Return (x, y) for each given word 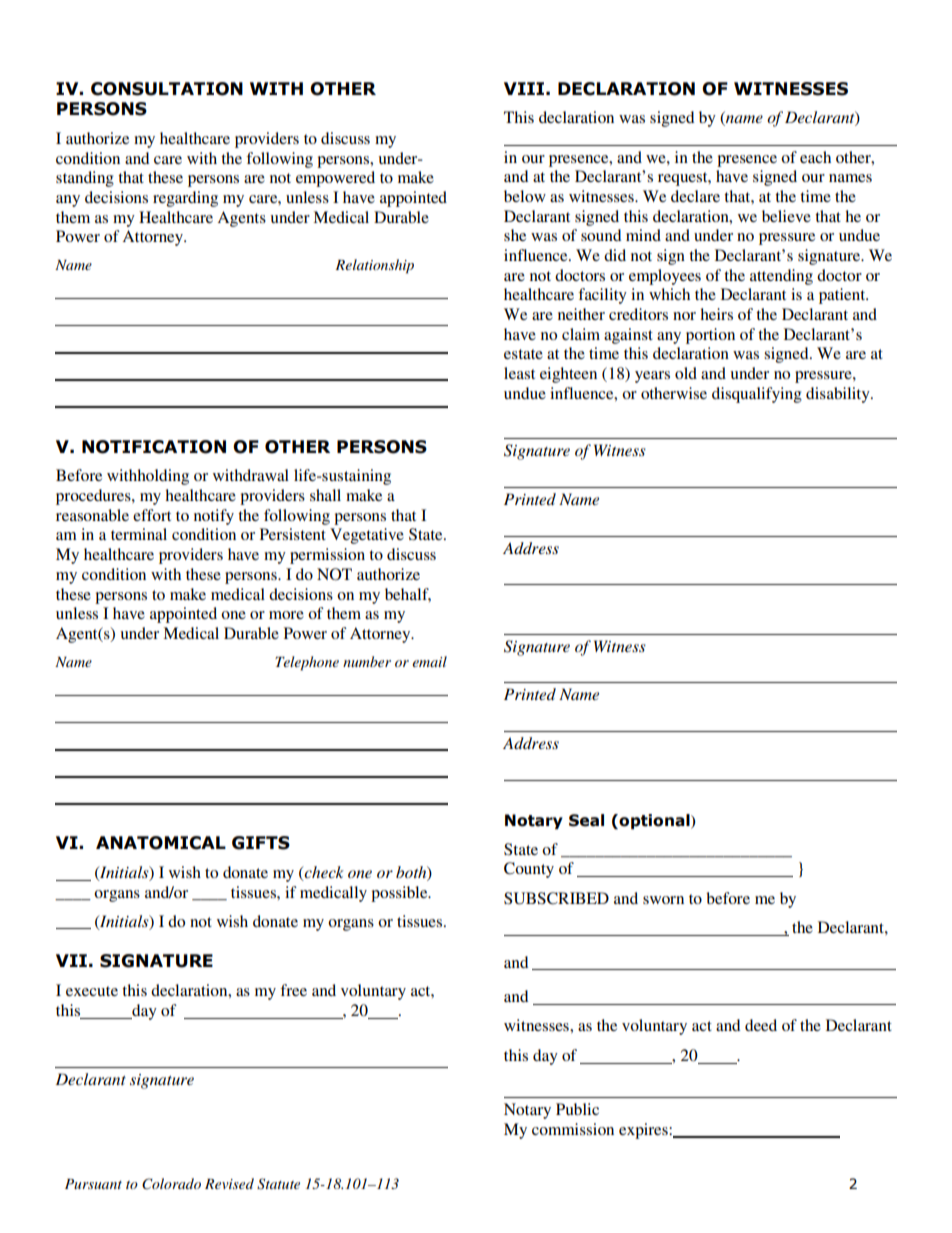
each (815, 157)
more (286, 615)
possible (400, 894)
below (525, 196)
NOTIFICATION (154, 447)
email (429, 661)
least (519, 373)
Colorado (171, 1184)
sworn (663, 900)
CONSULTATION (167, 89)
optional (654, 821)
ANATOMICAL (161, 843)
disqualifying (757, 395)
